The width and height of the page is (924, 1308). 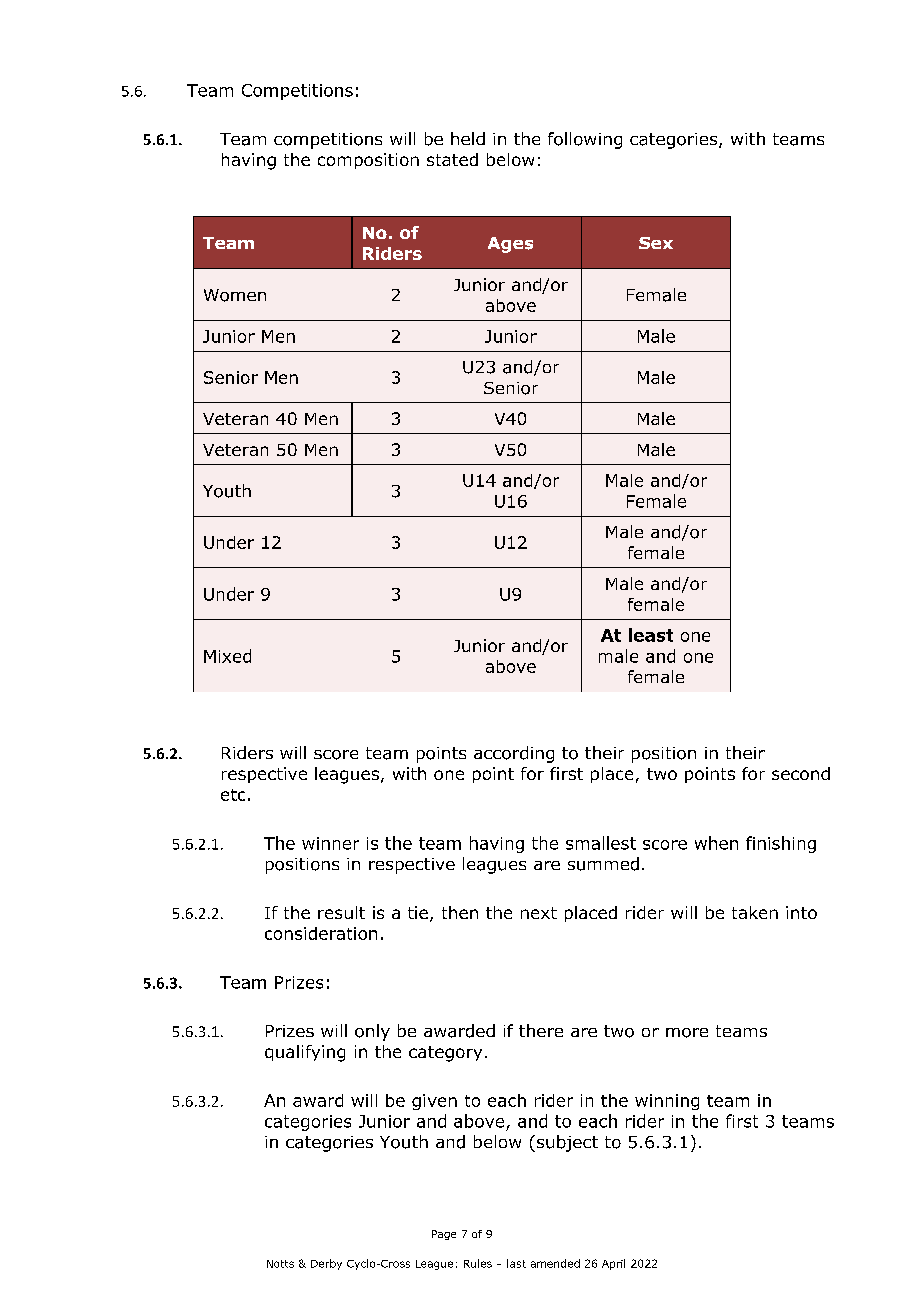 I want to click on second, so click(x=801, y=773).
